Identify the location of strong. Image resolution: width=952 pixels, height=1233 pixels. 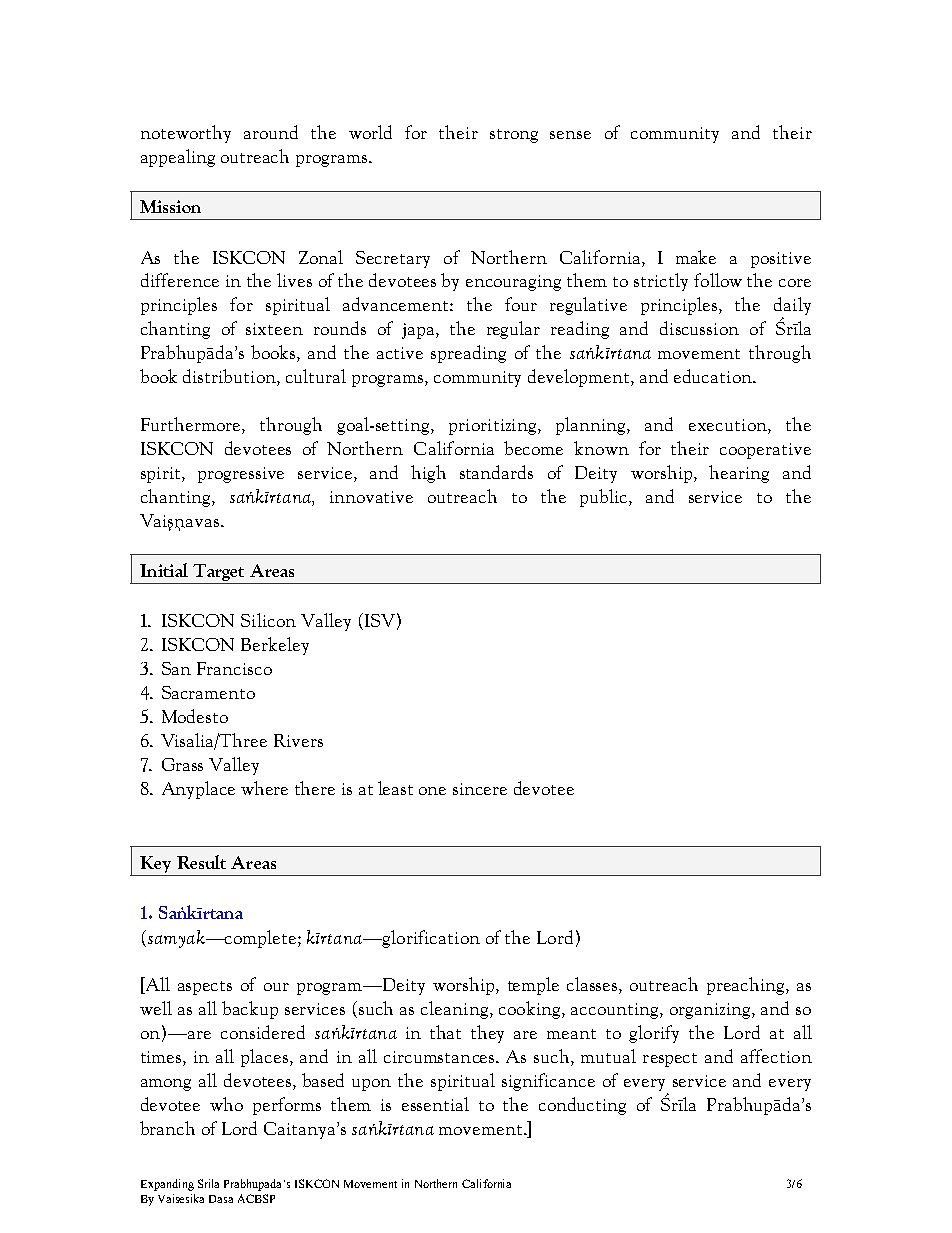
(514, 136).
